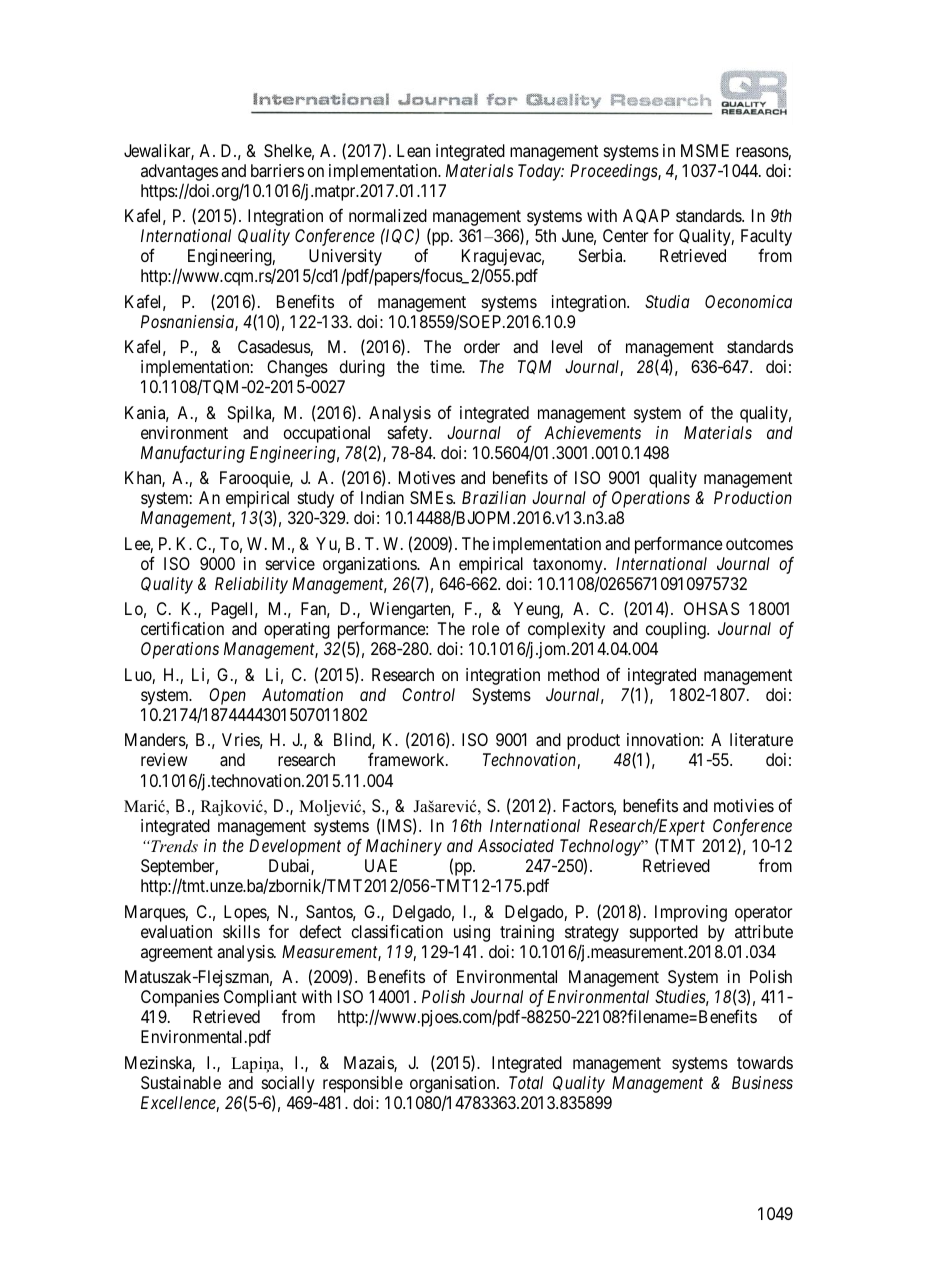 The height and width of the screenshot is (1288, 941). Describe the element at coordinates (297, 368) in the screenshot. I see `Changes` at that location.
